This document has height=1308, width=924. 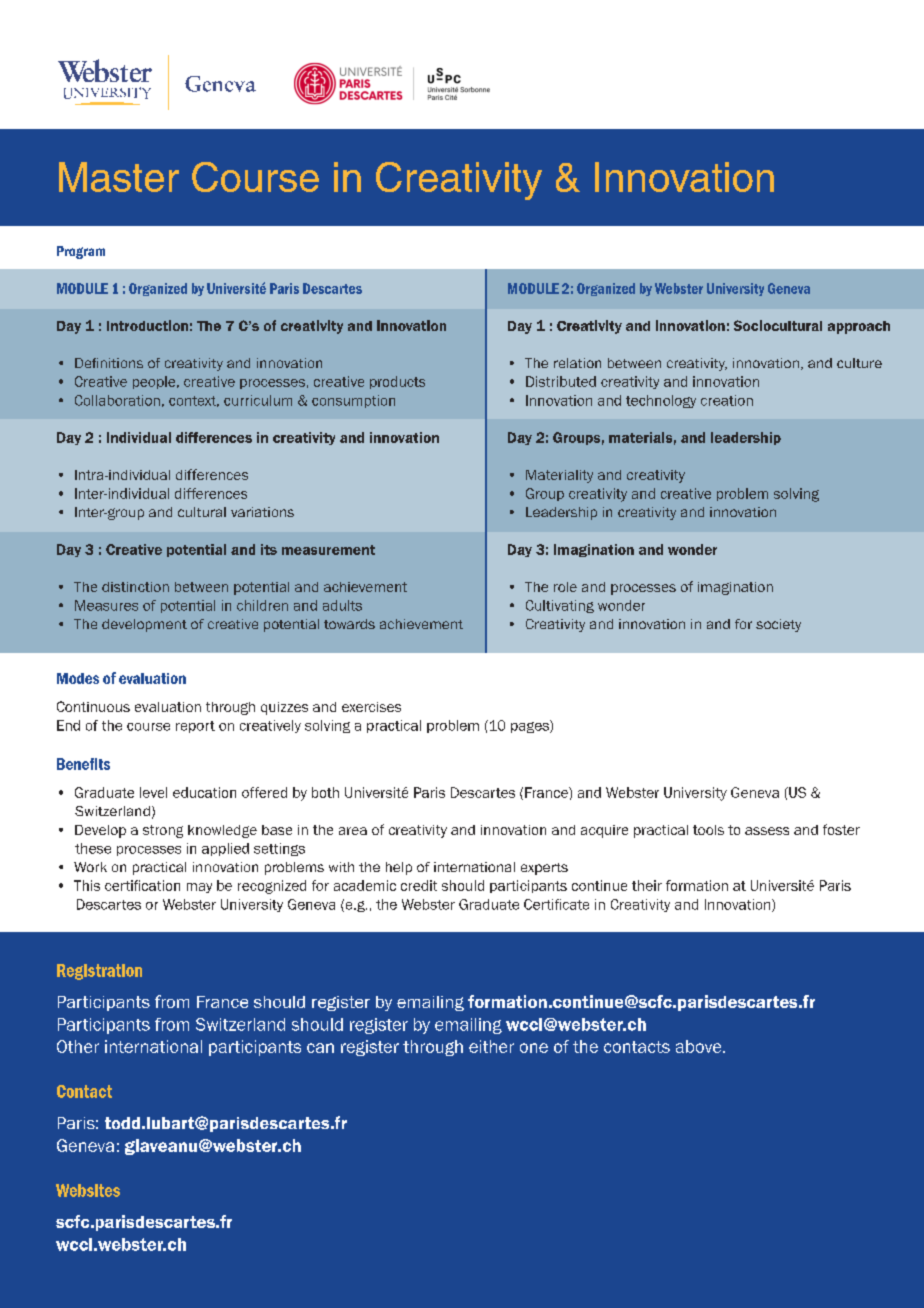 What do you see at coordinates (419, 885) in the document?
I see `credit` at bounding box center [419, 885].
